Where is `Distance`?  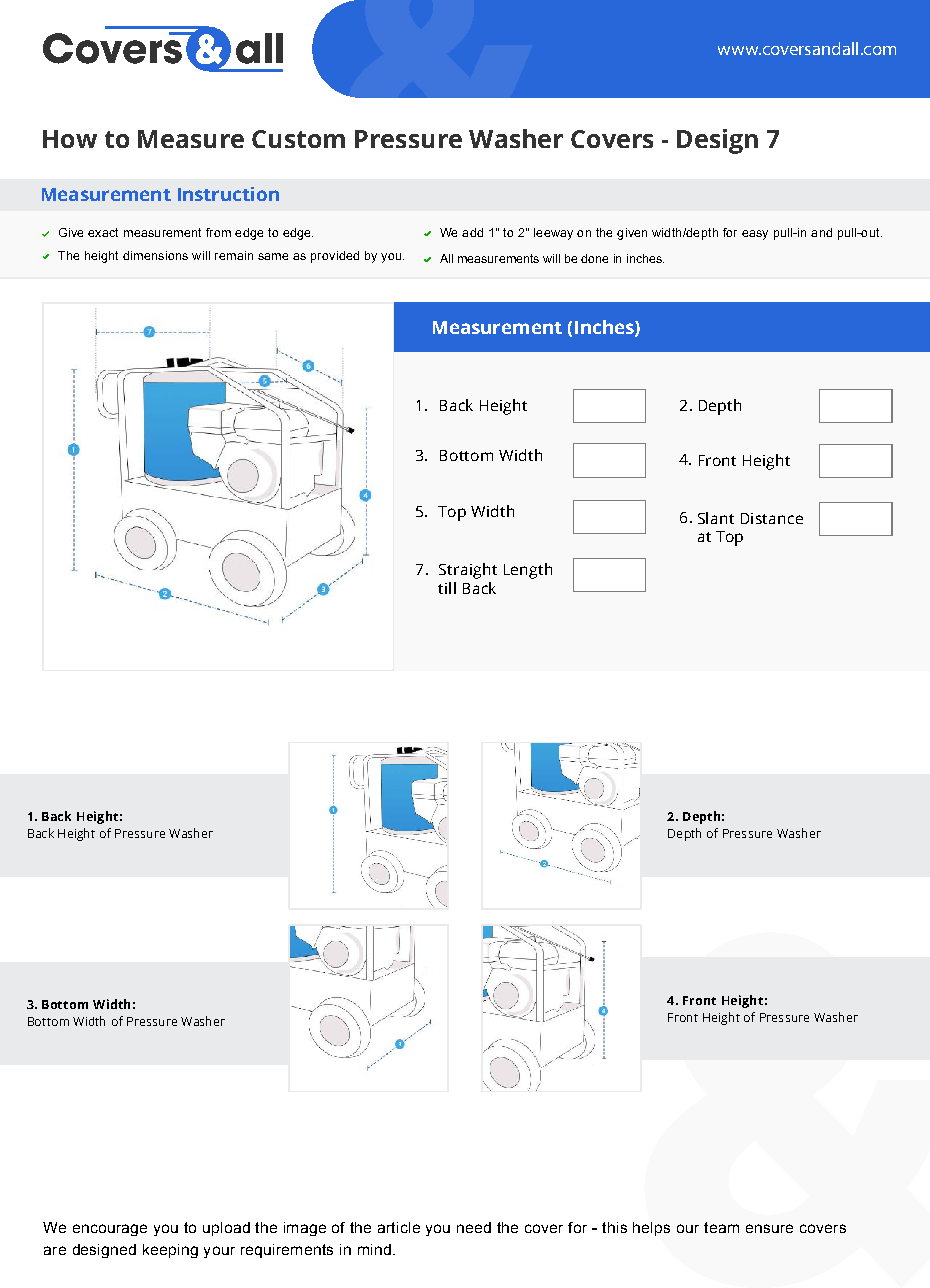
Distance is located at coordinates (772, 518).
